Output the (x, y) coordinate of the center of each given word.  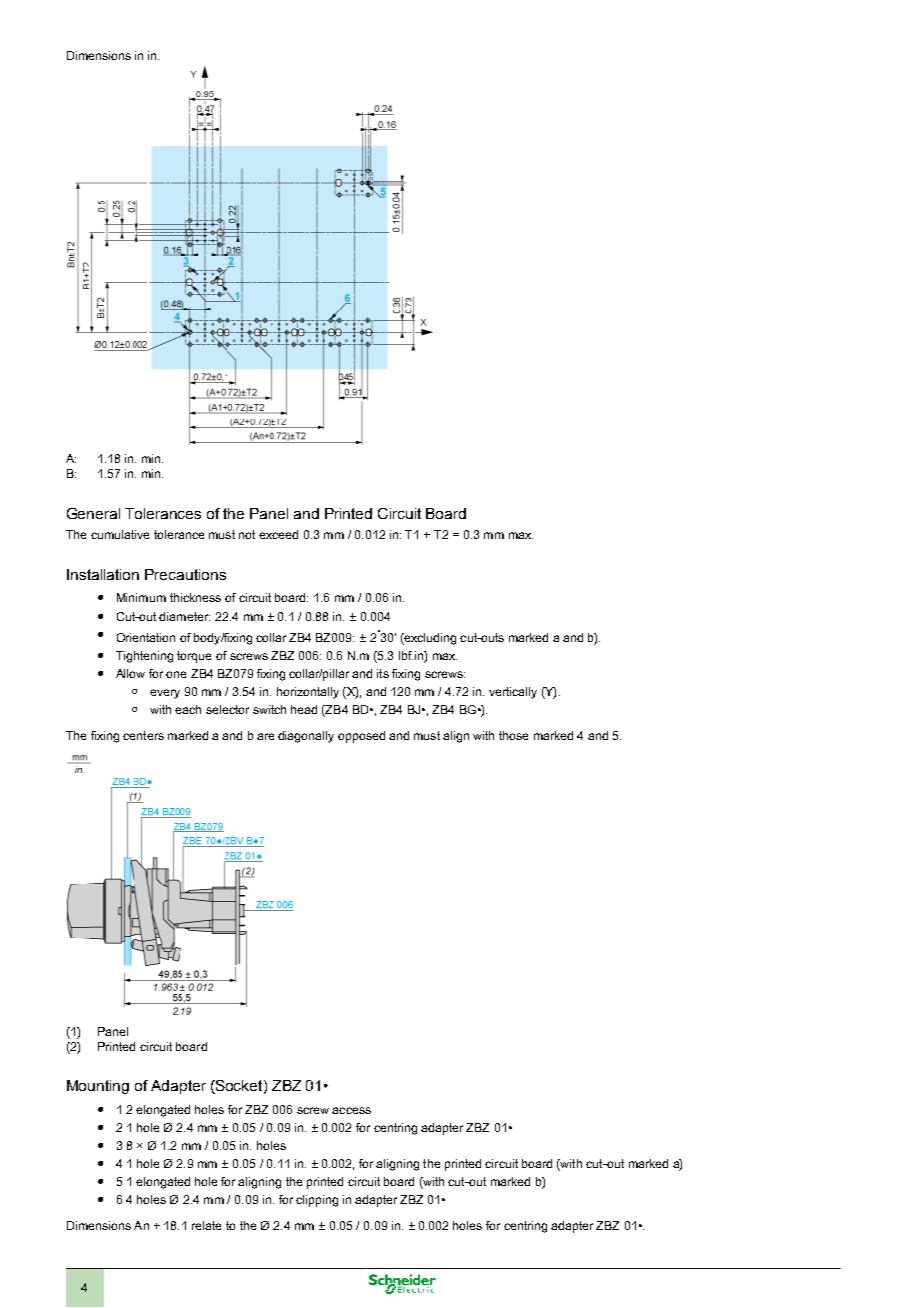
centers (143, 735)
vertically (513, 693)
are (265, 736)
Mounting (98, 1087)
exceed (278, 534)
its (383, 673)
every (165, 694)
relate (206, 1225)
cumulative (120, 534)
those (513, 735)
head (304, 709)
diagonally (306, 737)
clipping (317, 1201)
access (351, 1110)
